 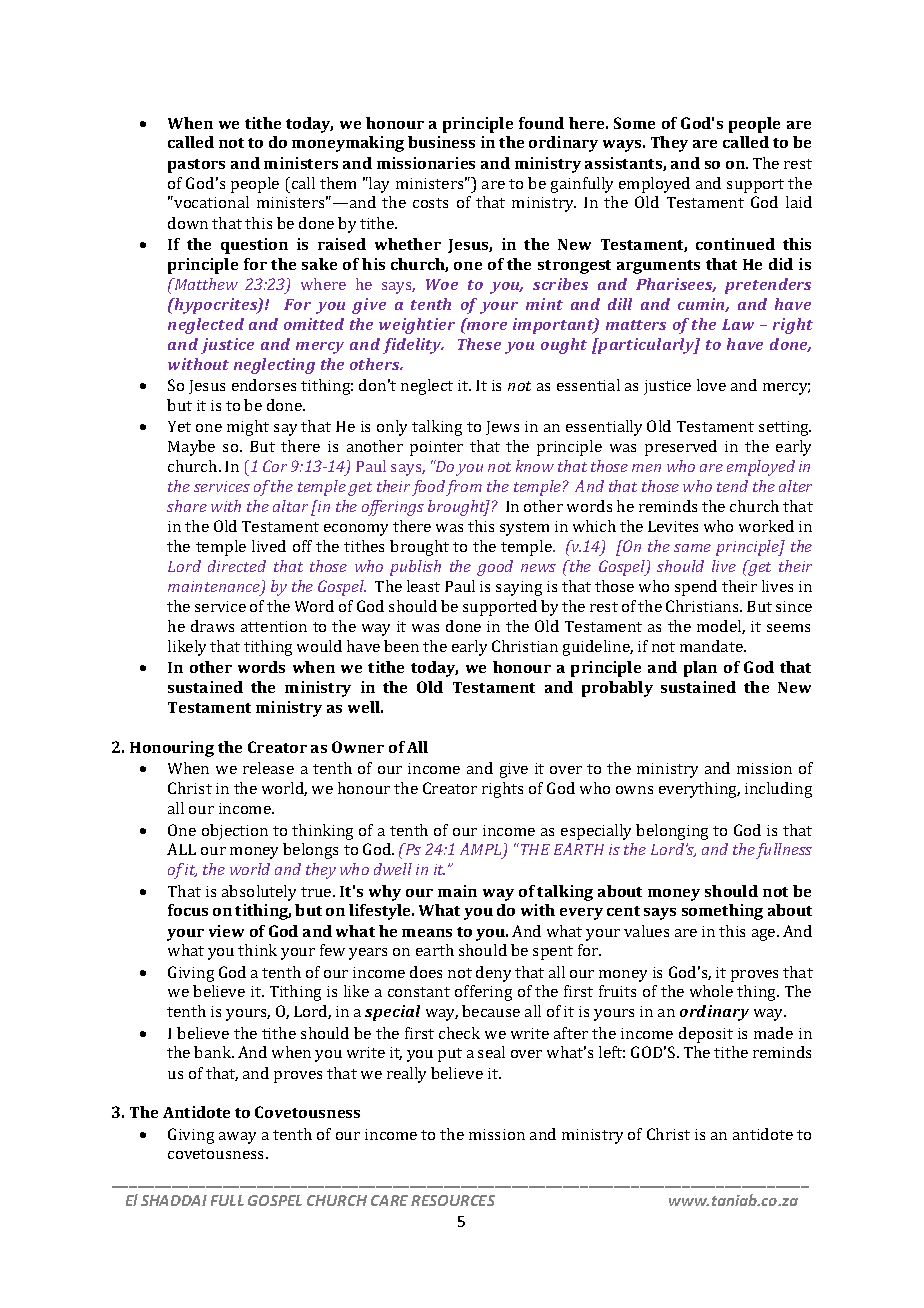 What do you see at coordinates (274, 626) in the screenshot?
I see `attention` at bounding box center [274, 626].
